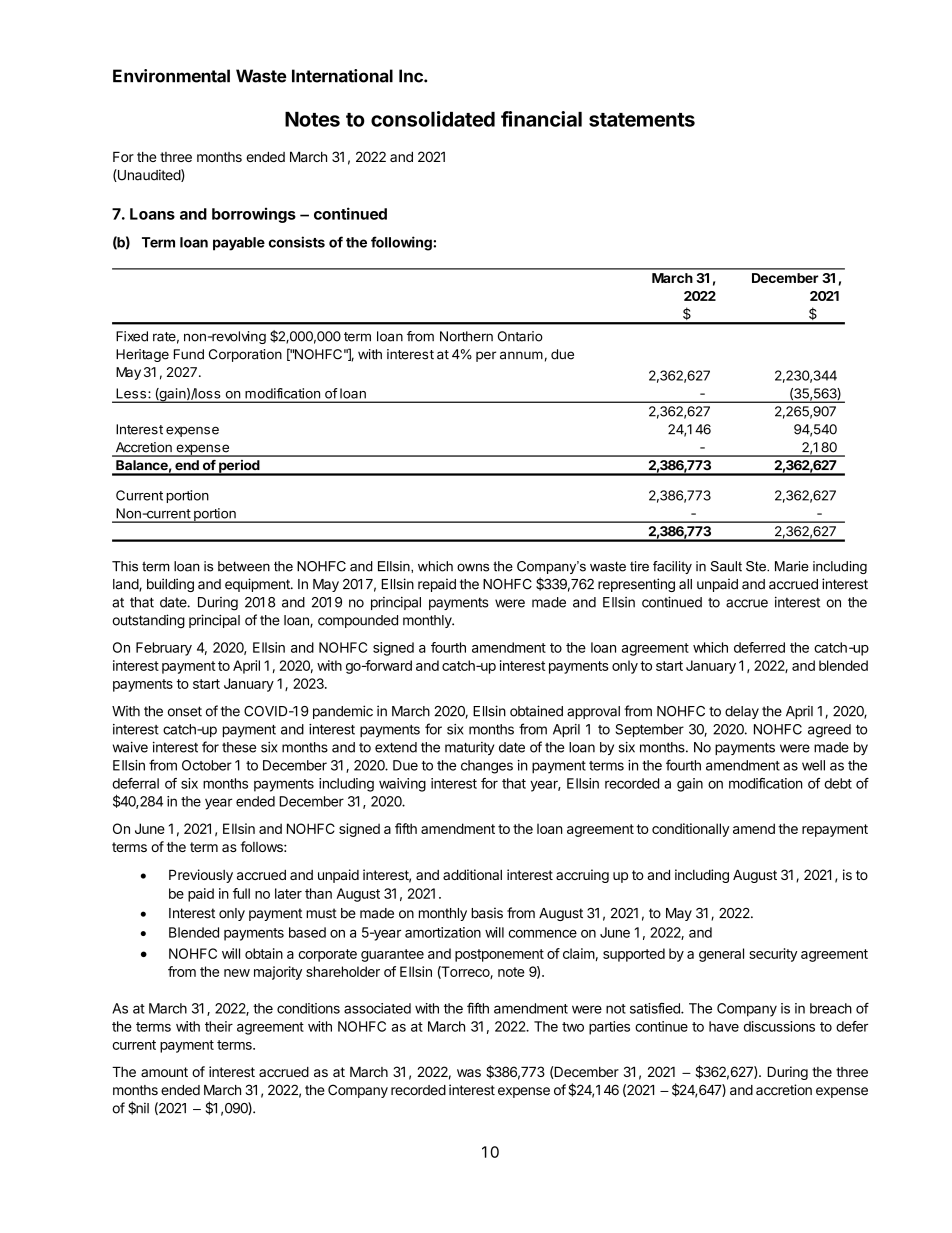 Image resolution: width=952 pixels, height=1233 pixels. What do you see at coordinates (541, 119) in the screenshot?
I see `financial` at bounding box center [541, 119].
